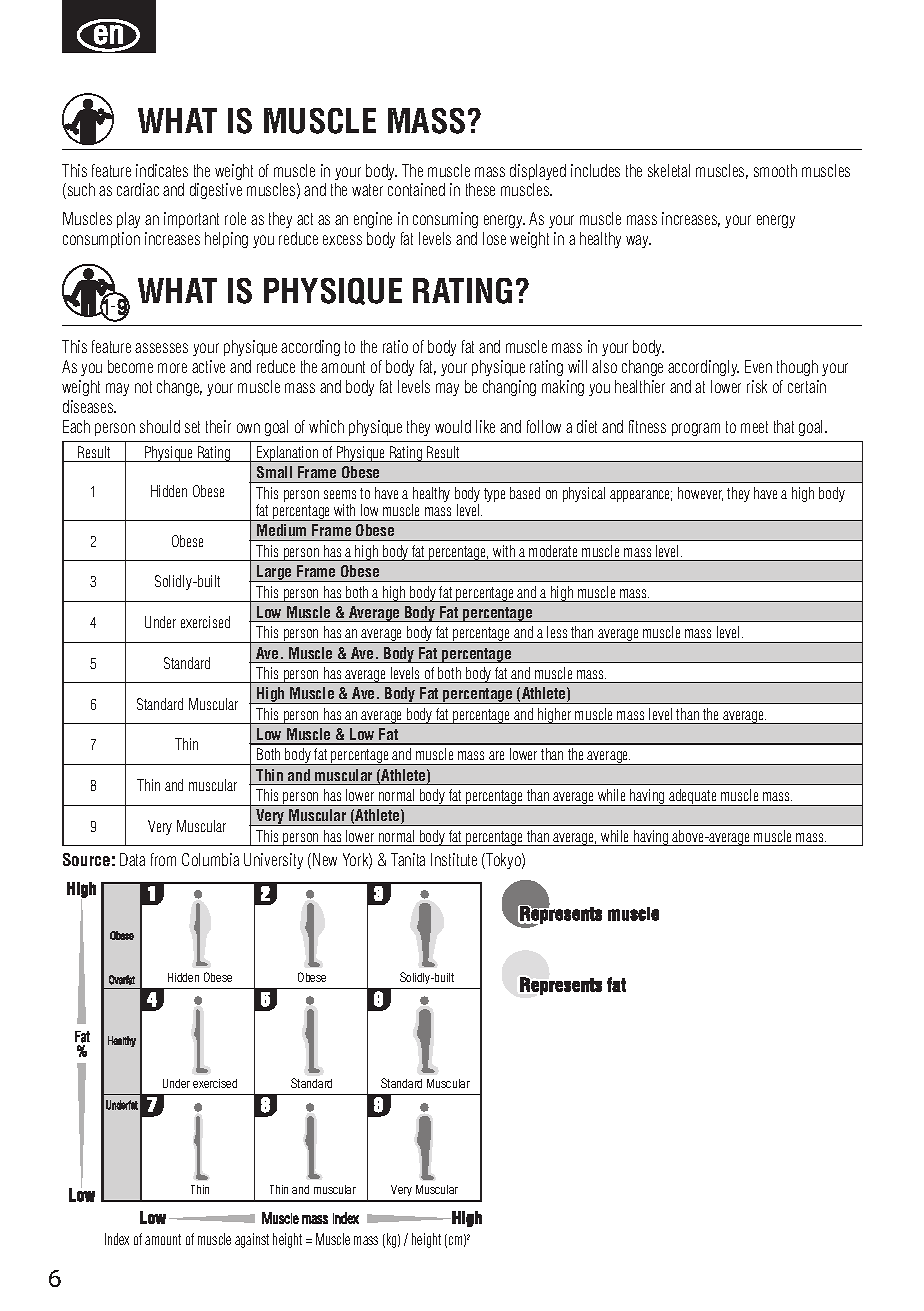  What do you see at coordinates (693, 797) in the document?
I see `adequate` at bounding box center [693, 797].
